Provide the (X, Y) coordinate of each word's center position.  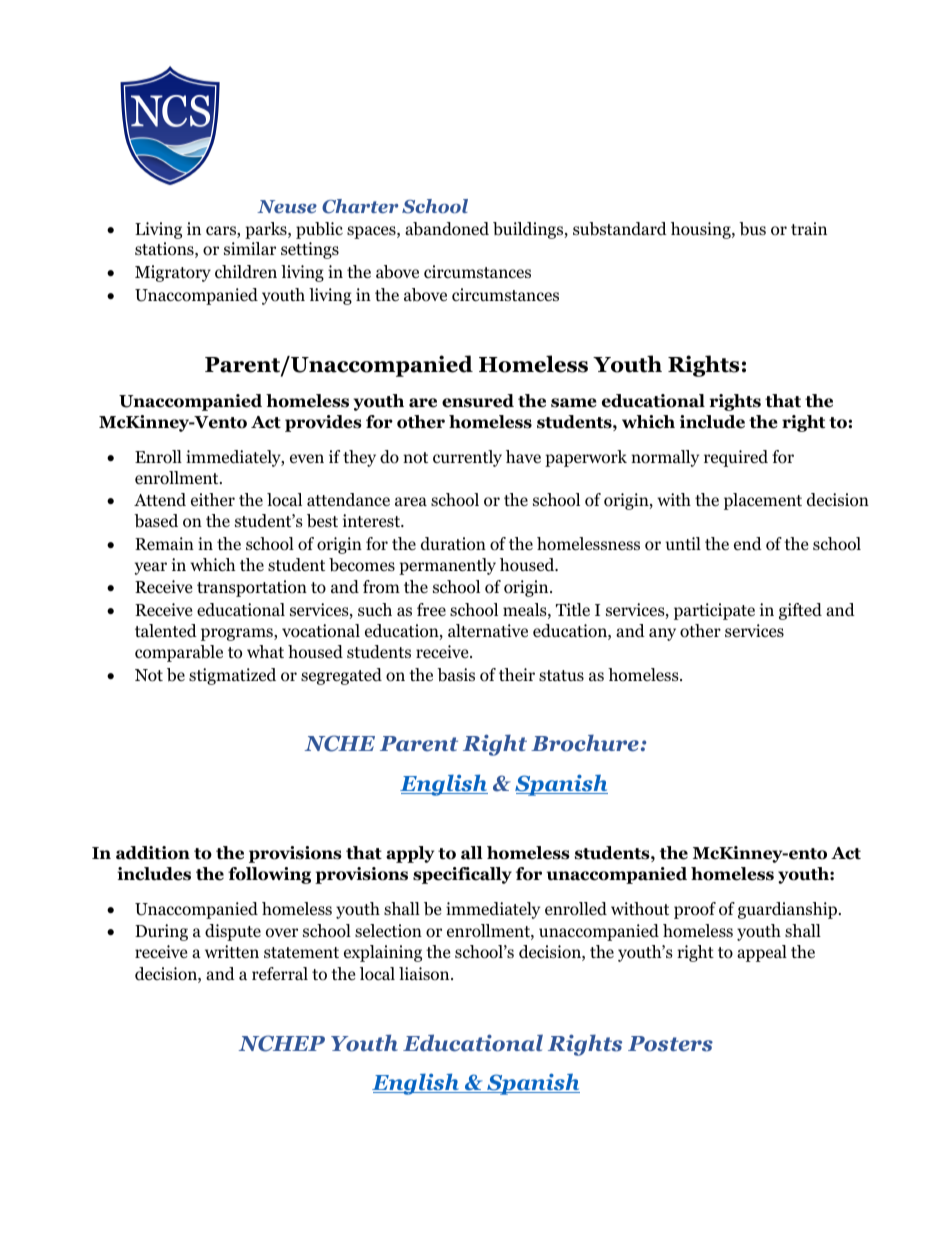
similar (250, 248)
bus (752, 229)
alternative (488, 631)
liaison (425, 974)
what (265, 651)
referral (280, 973)
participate (714, 611)
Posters (670, 1044)
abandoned (447, 229)
